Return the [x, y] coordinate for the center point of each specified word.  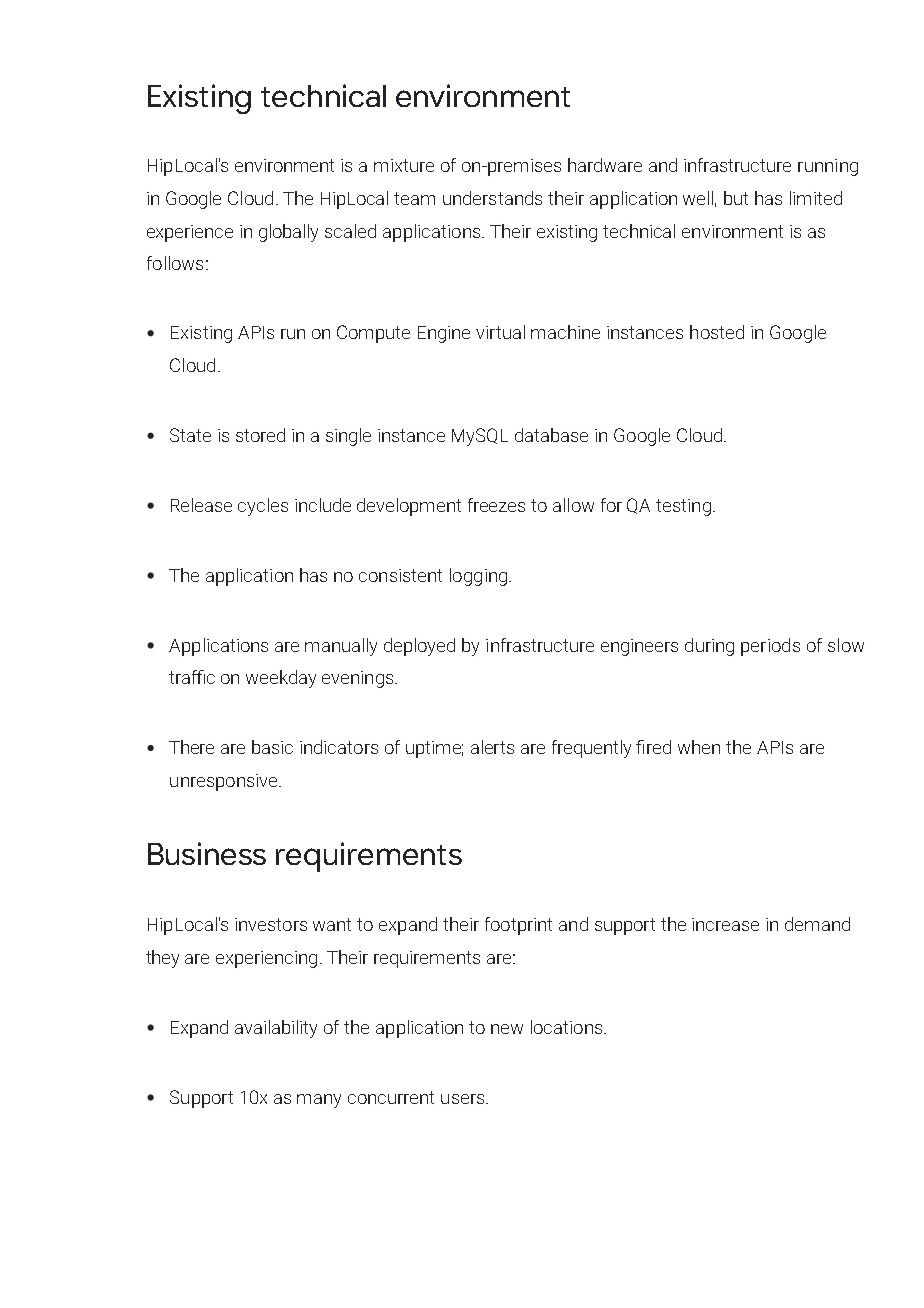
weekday [281, 679]
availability [276, 1029]
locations [568, 1027]
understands [492, 198]
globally [288, 233]
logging [478, 577]
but [736, 198]
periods [770, 647]
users [464, 1099]
